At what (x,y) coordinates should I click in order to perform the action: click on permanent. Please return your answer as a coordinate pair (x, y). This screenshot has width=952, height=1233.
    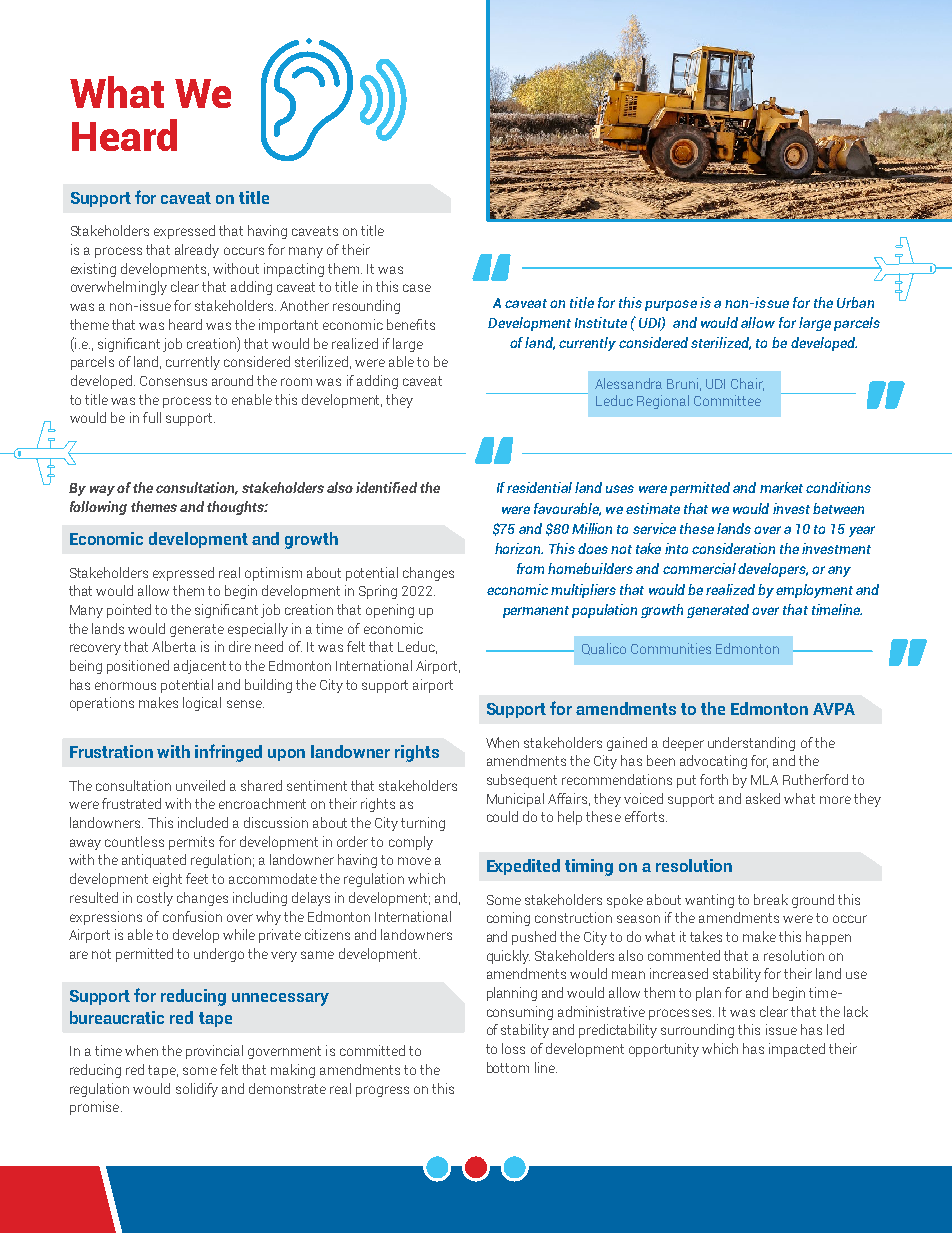
    Looking at the image, I should click on (536, 612).
